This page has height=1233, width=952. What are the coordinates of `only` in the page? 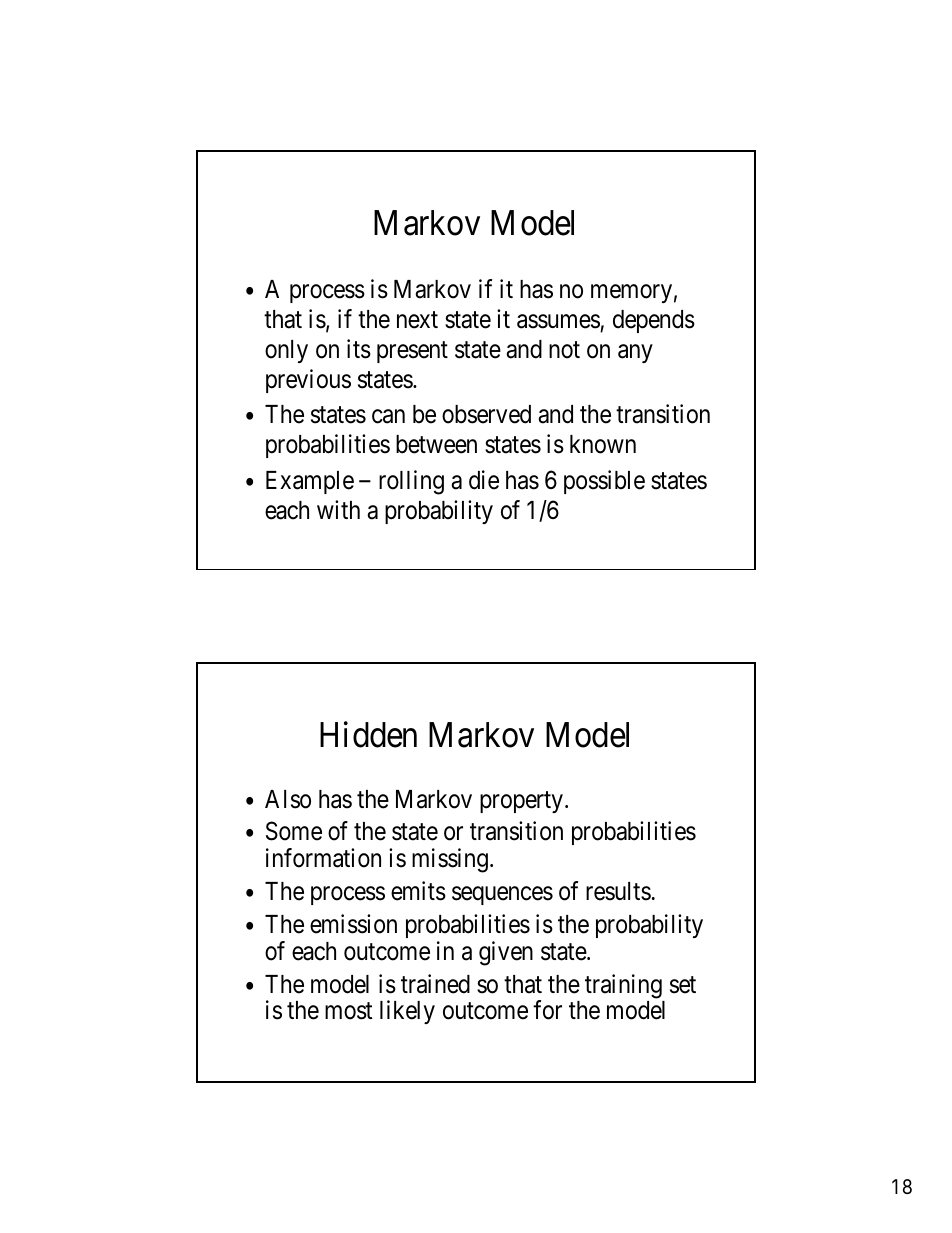 It's located at (286, 351).
